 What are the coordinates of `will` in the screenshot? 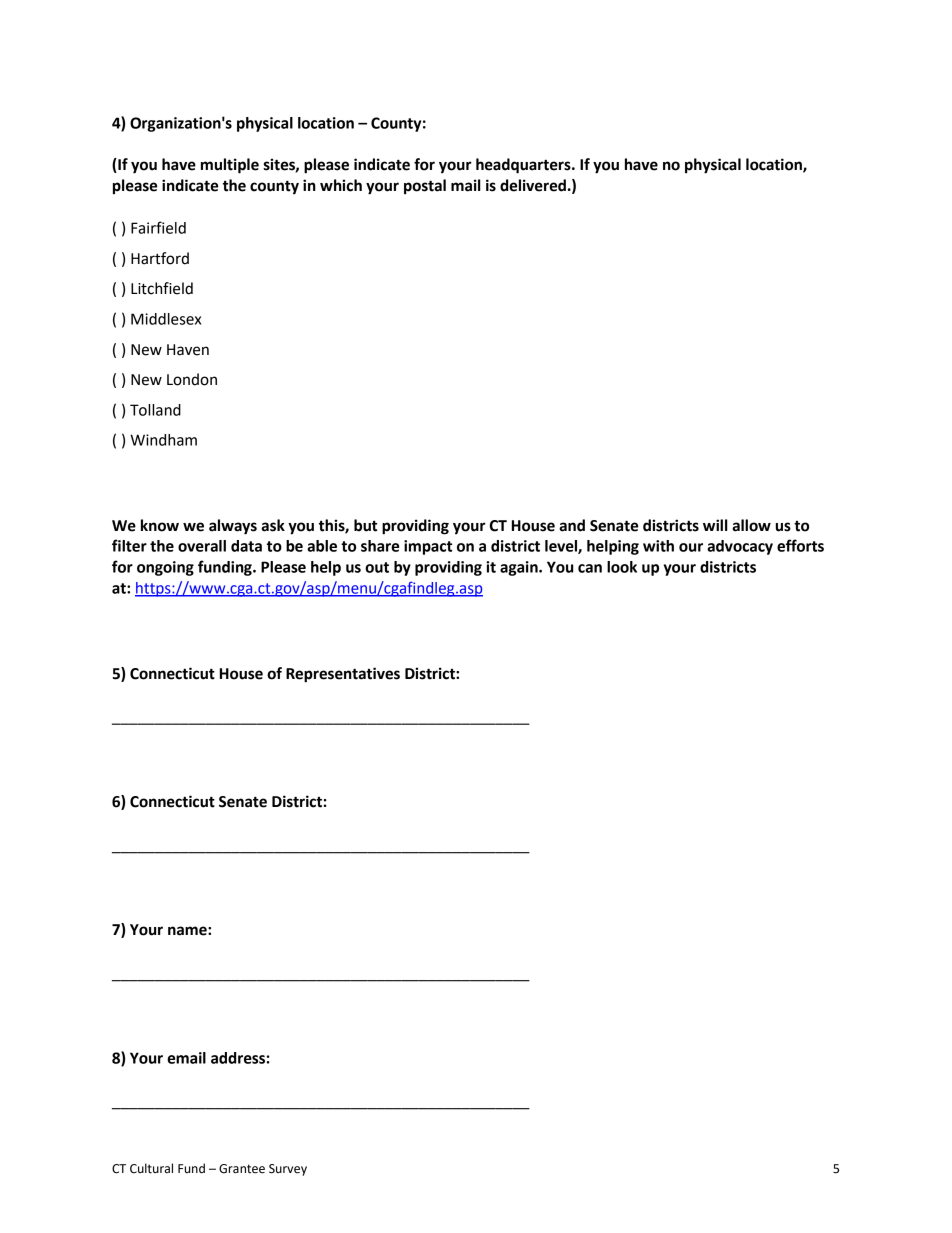 It's located at (715, 525).
